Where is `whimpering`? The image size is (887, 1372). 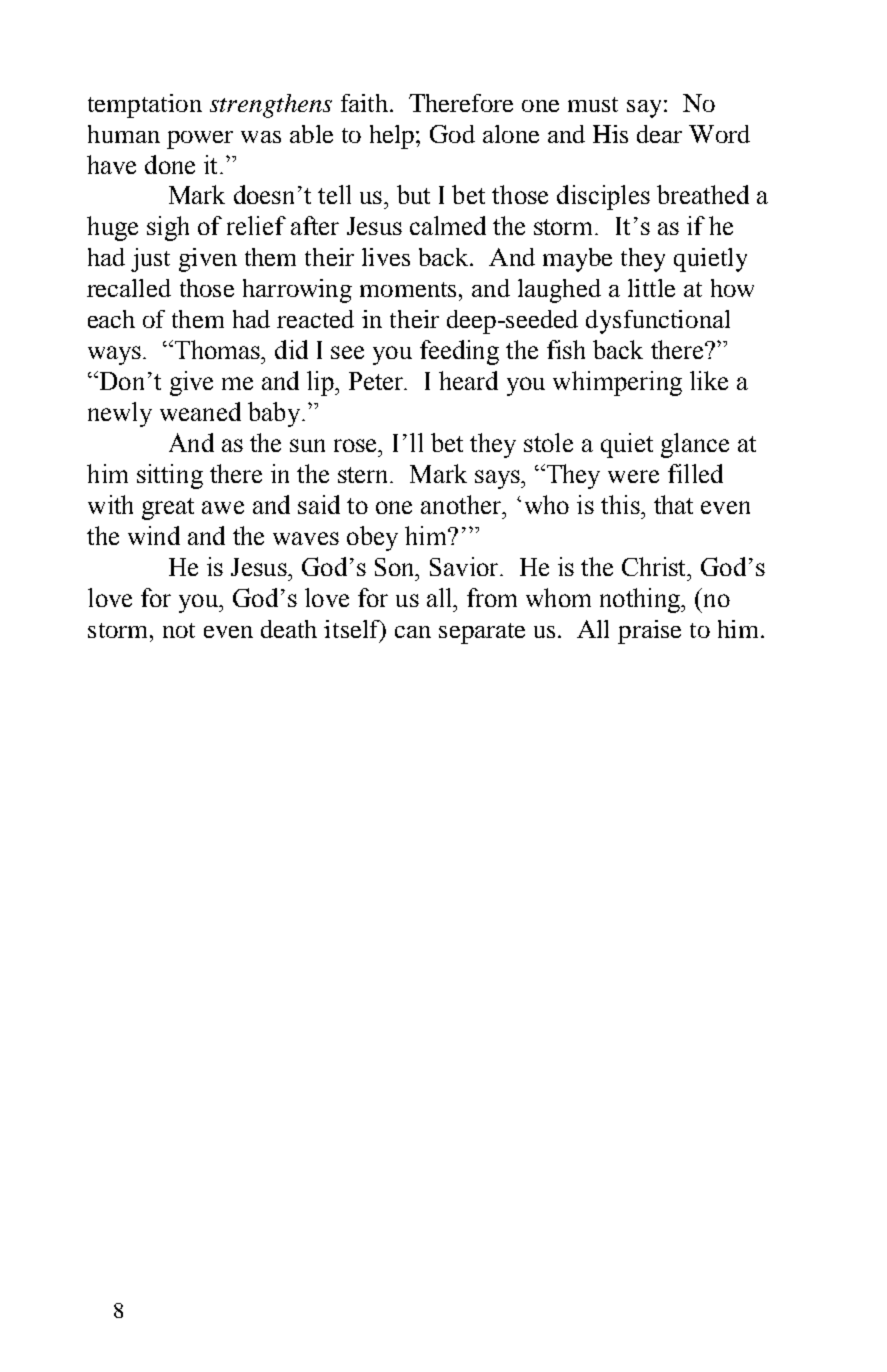 whimpering is located at coordinates (617, 383).
